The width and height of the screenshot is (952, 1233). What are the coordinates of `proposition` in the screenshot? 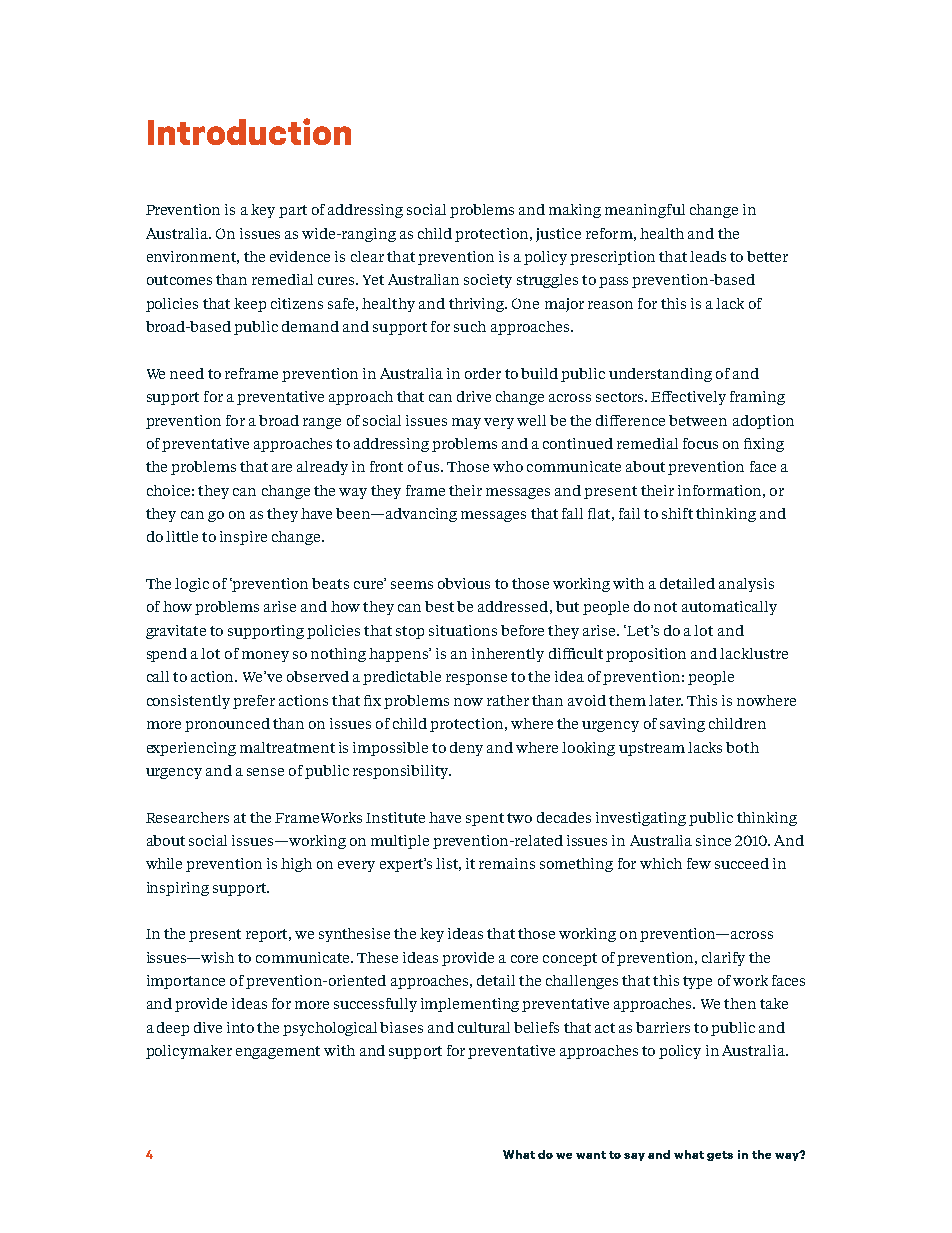 It's located at (646, 655).
